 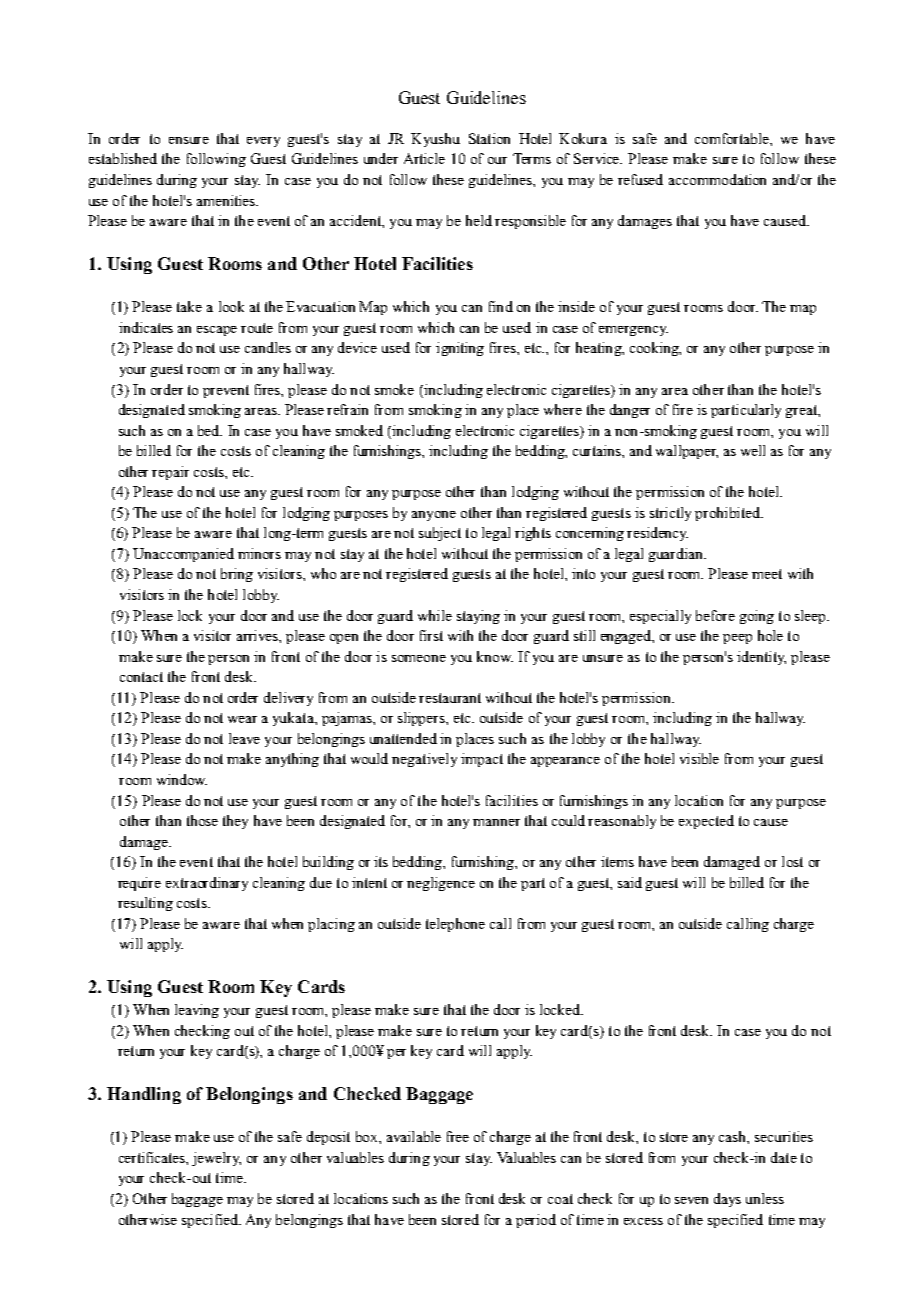 What do you see at coordinates (458, 1136) in the screenshot?
I see `free` at bounding box center [458, 1136].
